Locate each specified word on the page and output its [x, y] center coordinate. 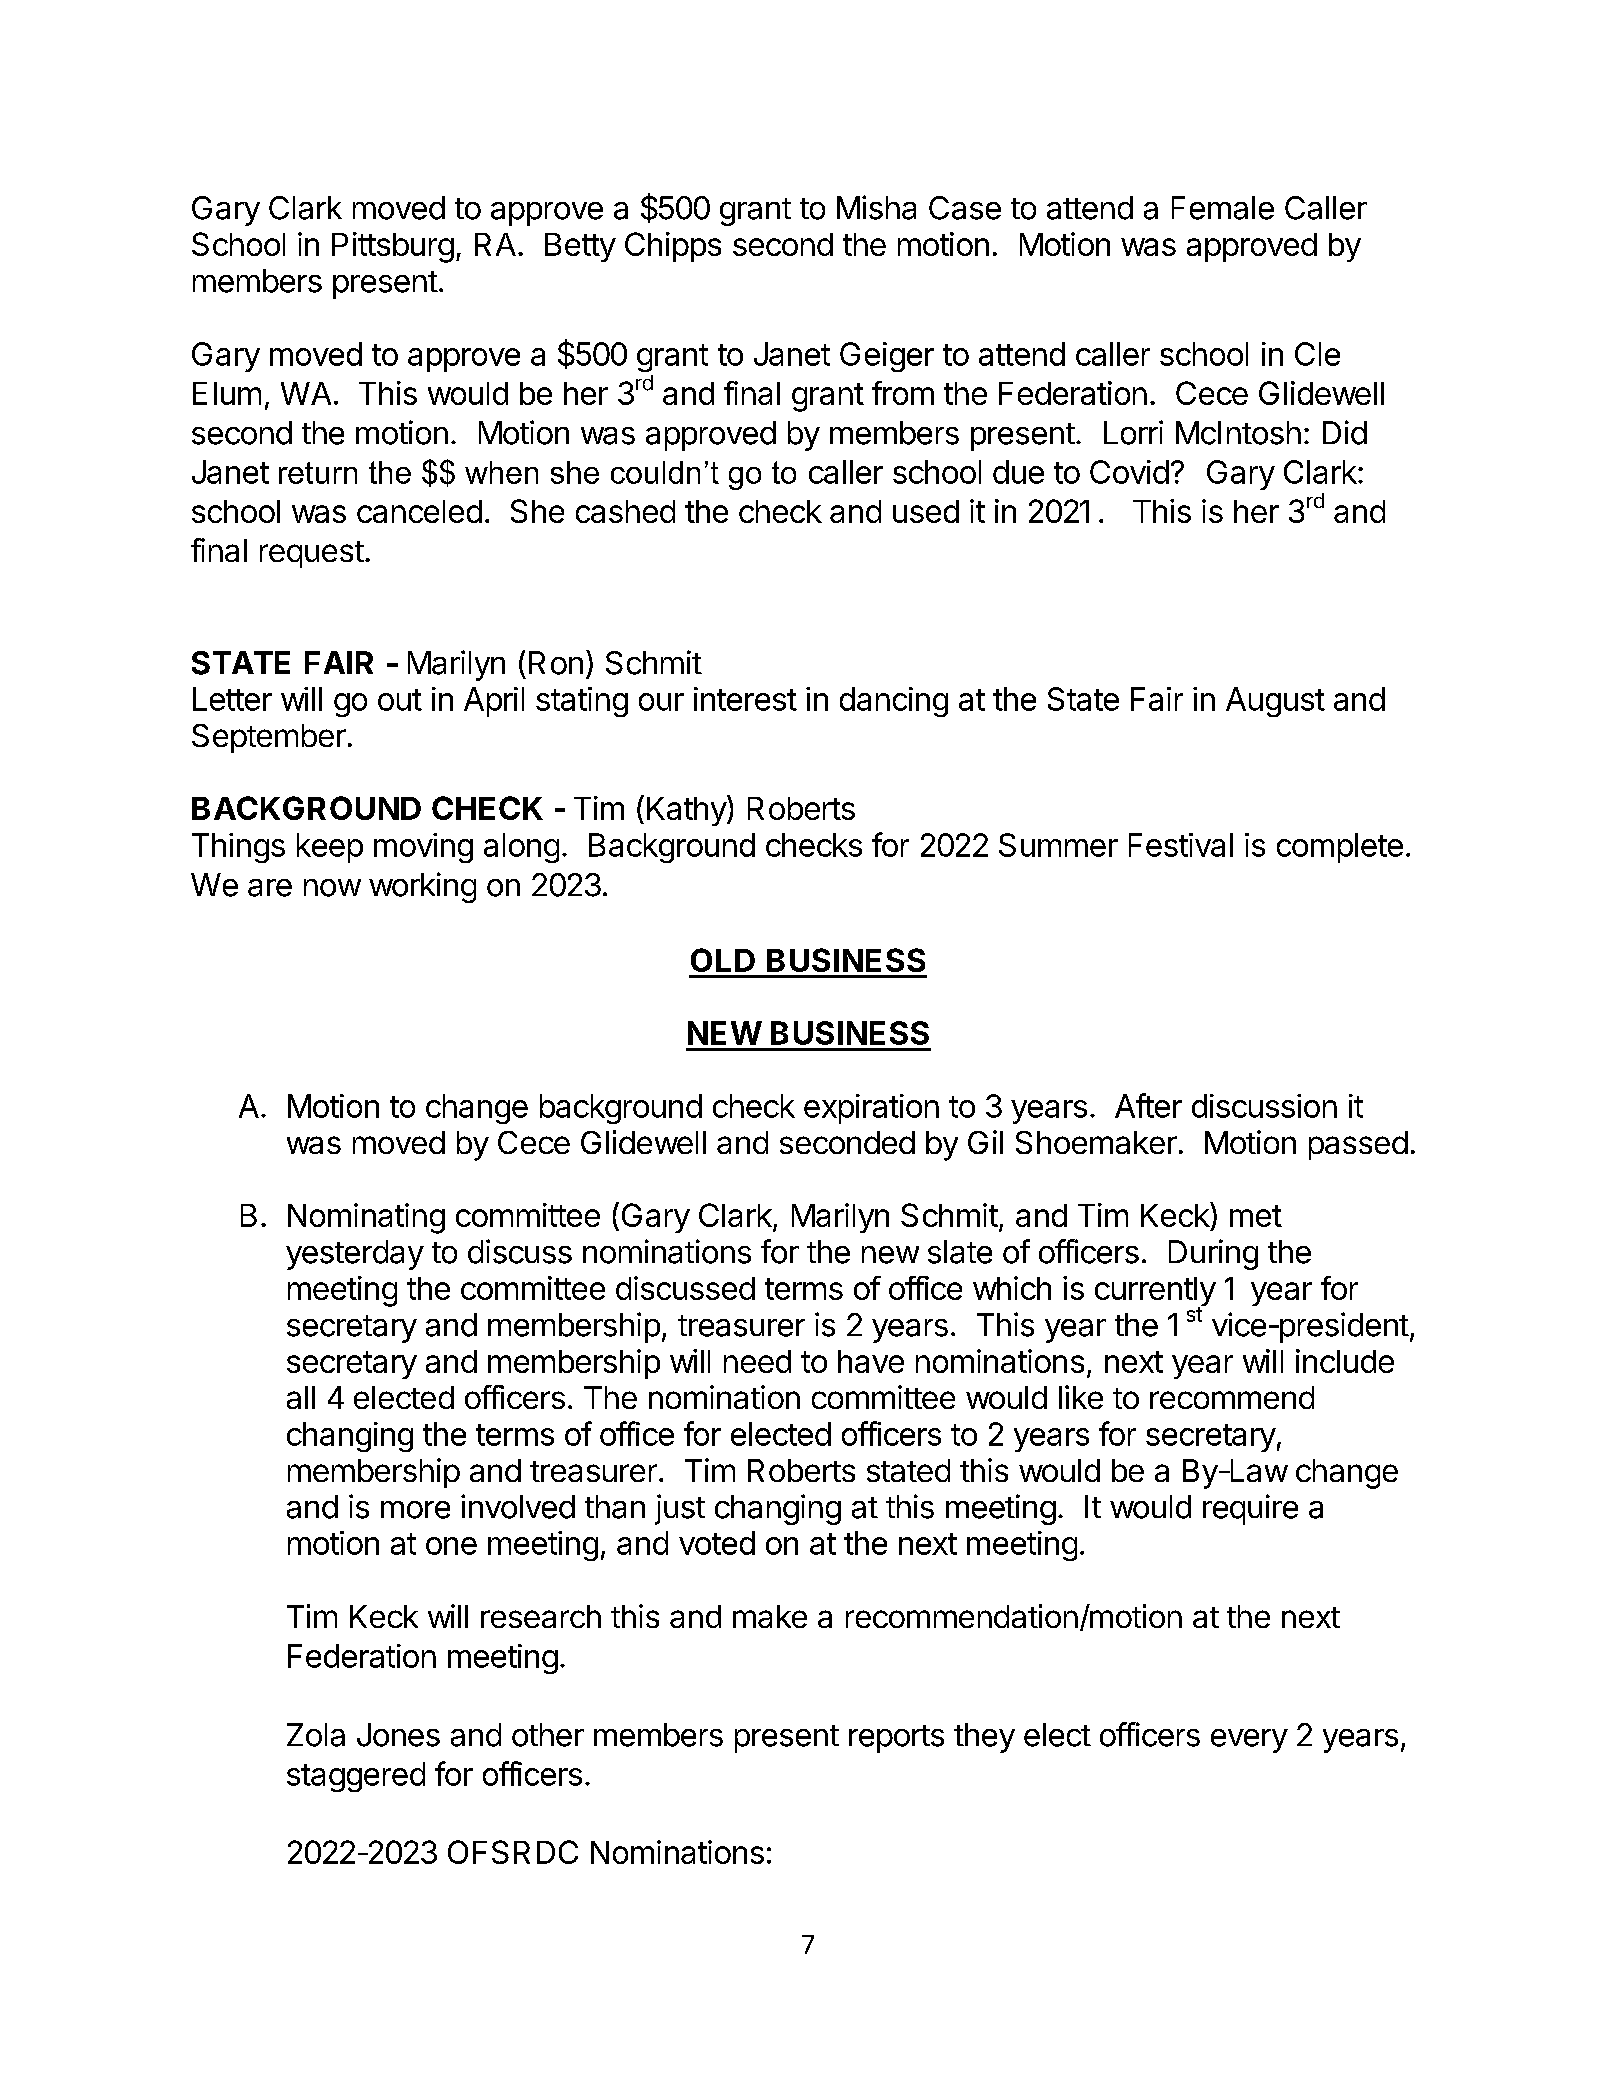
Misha [876, 207]
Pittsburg [393, 247]
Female [1223, 208]
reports [896, 1739]
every [1249, 1741]
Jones [398, 1735]
